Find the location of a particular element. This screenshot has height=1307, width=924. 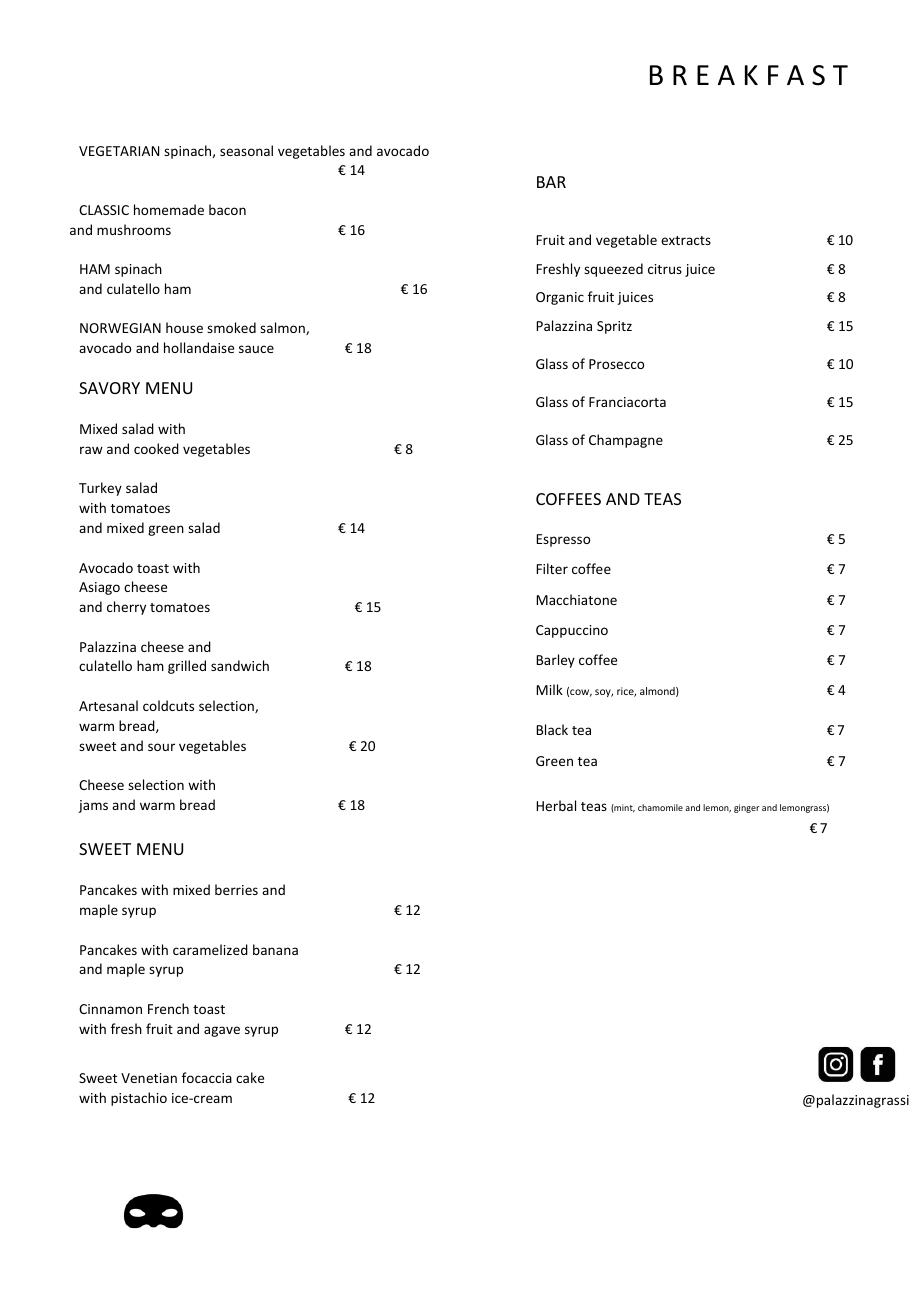

Prosecco is located at coordinates (616, 364).
